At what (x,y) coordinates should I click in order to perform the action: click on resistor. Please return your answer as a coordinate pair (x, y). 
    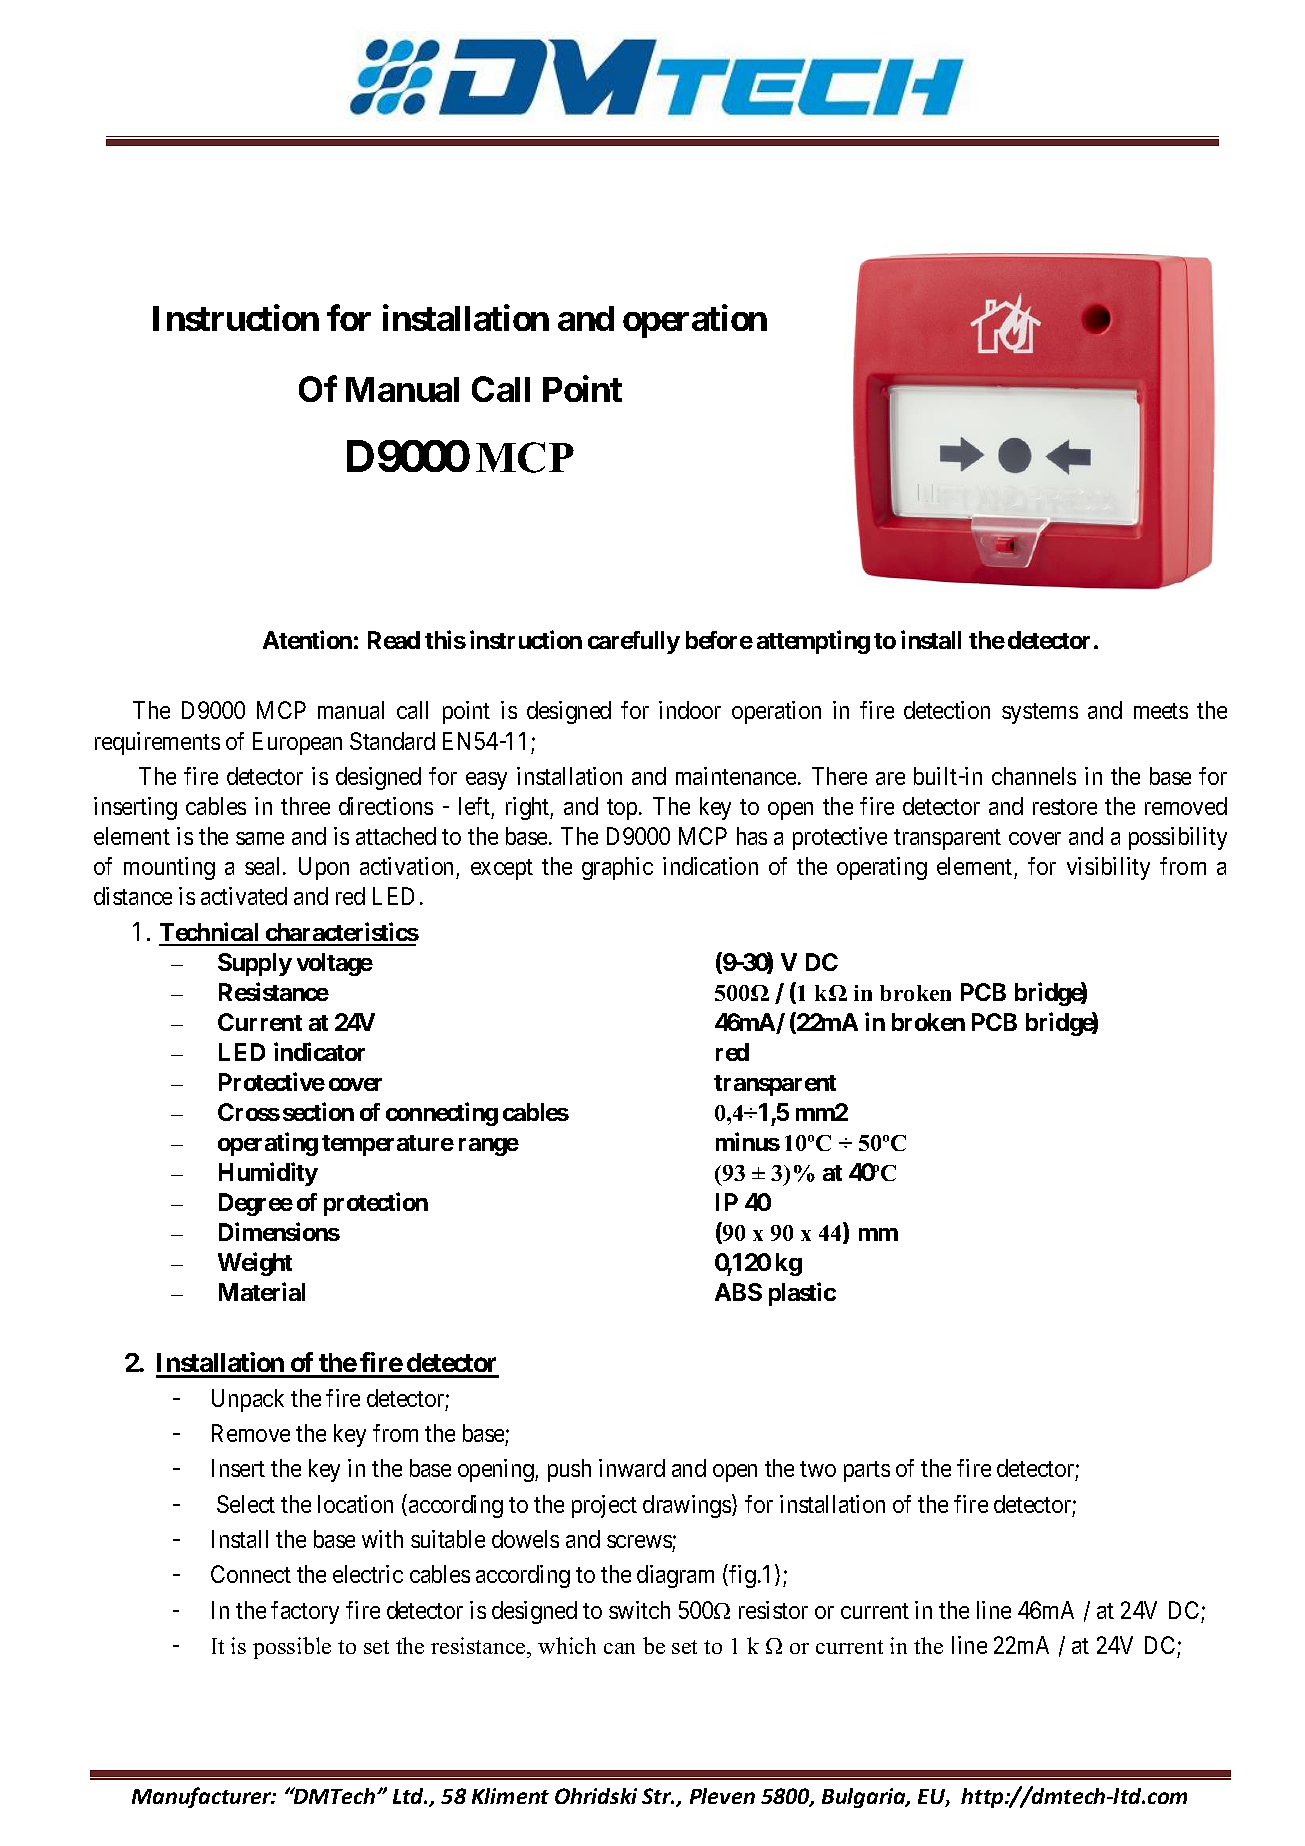
    Looking at the image, I should click on (773, 1610).
